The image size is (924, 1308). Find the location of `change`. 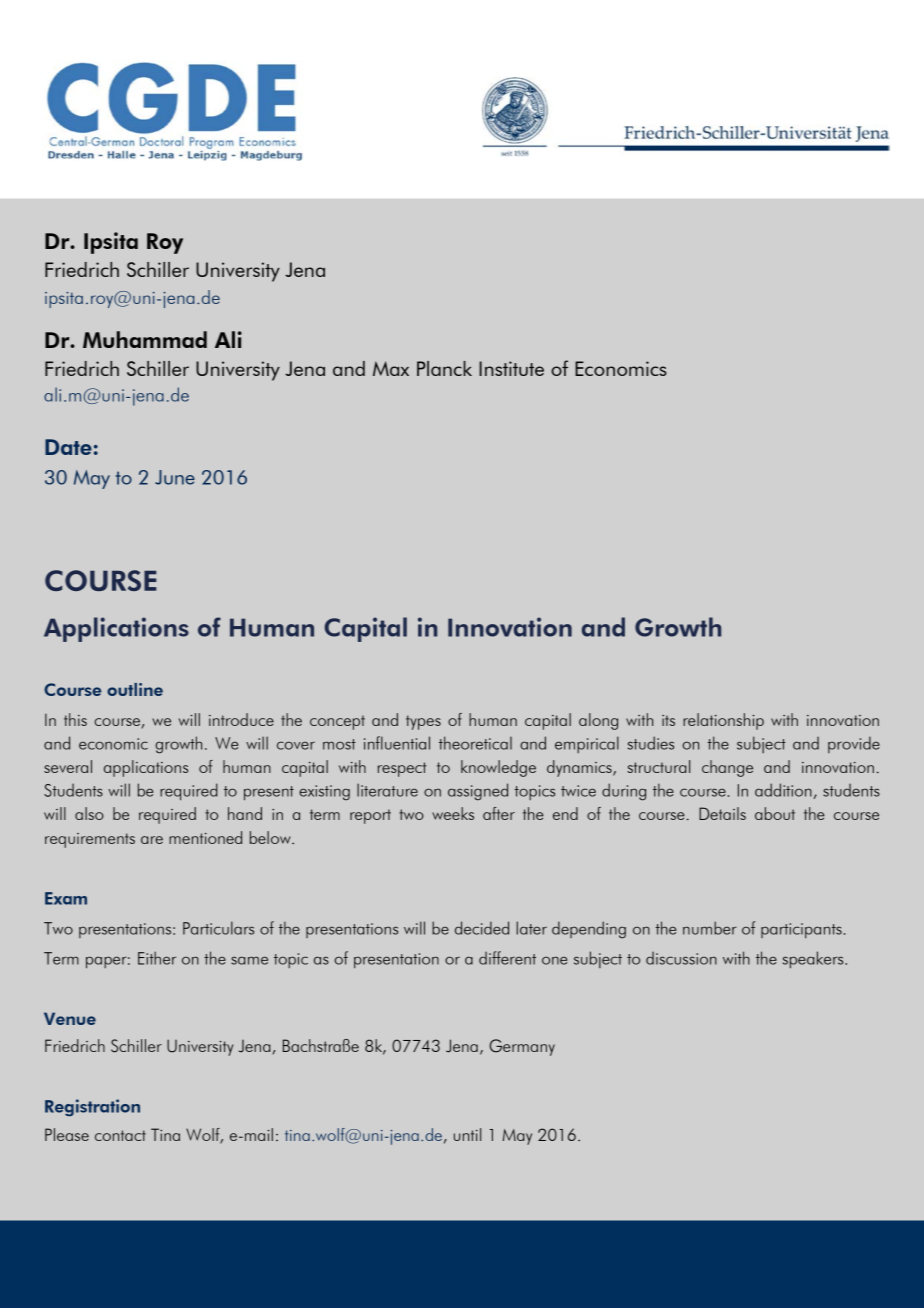

change is located at coordinates (727, 768).
